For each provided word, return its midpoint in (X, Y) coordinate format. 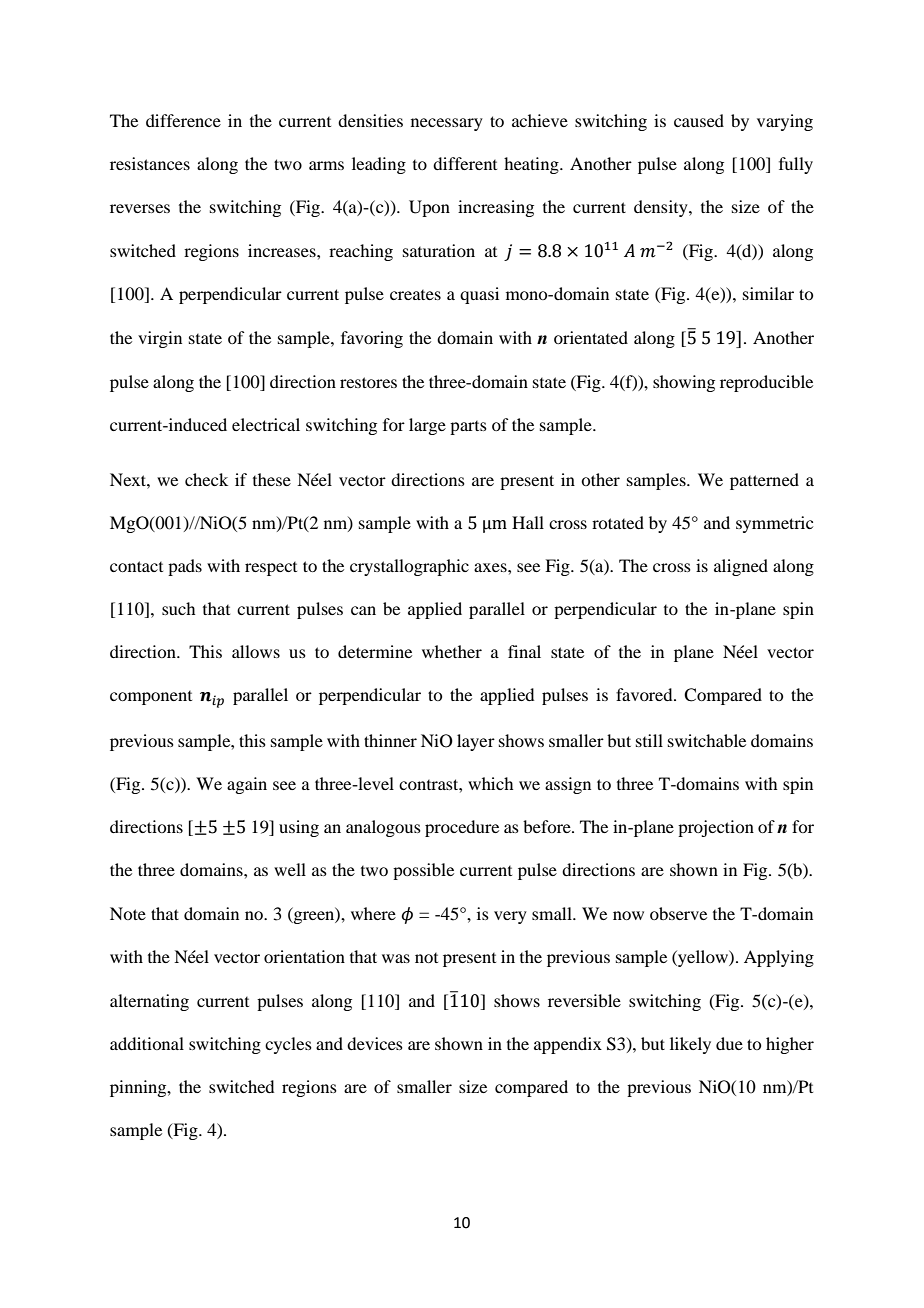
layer (476, 742)
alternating (149, 1002)
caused (699, 120)
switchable (707, 740)
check (206, 479)
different (465, 163)
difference (183, 120)
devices (375, 1043)
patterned (764, 481)
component (151, 698)
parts (468, 428)
